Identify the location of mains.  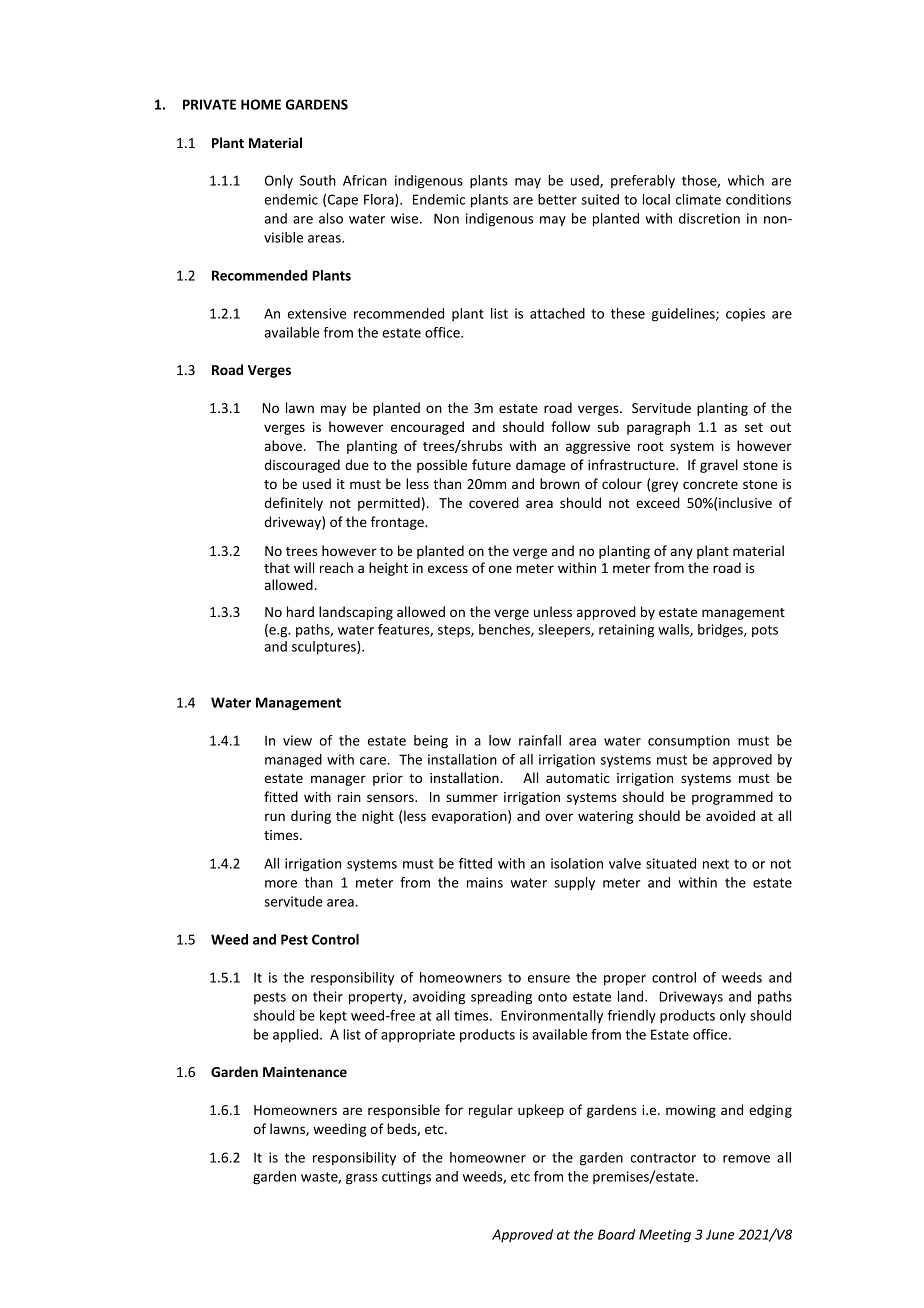
(485, 882).
